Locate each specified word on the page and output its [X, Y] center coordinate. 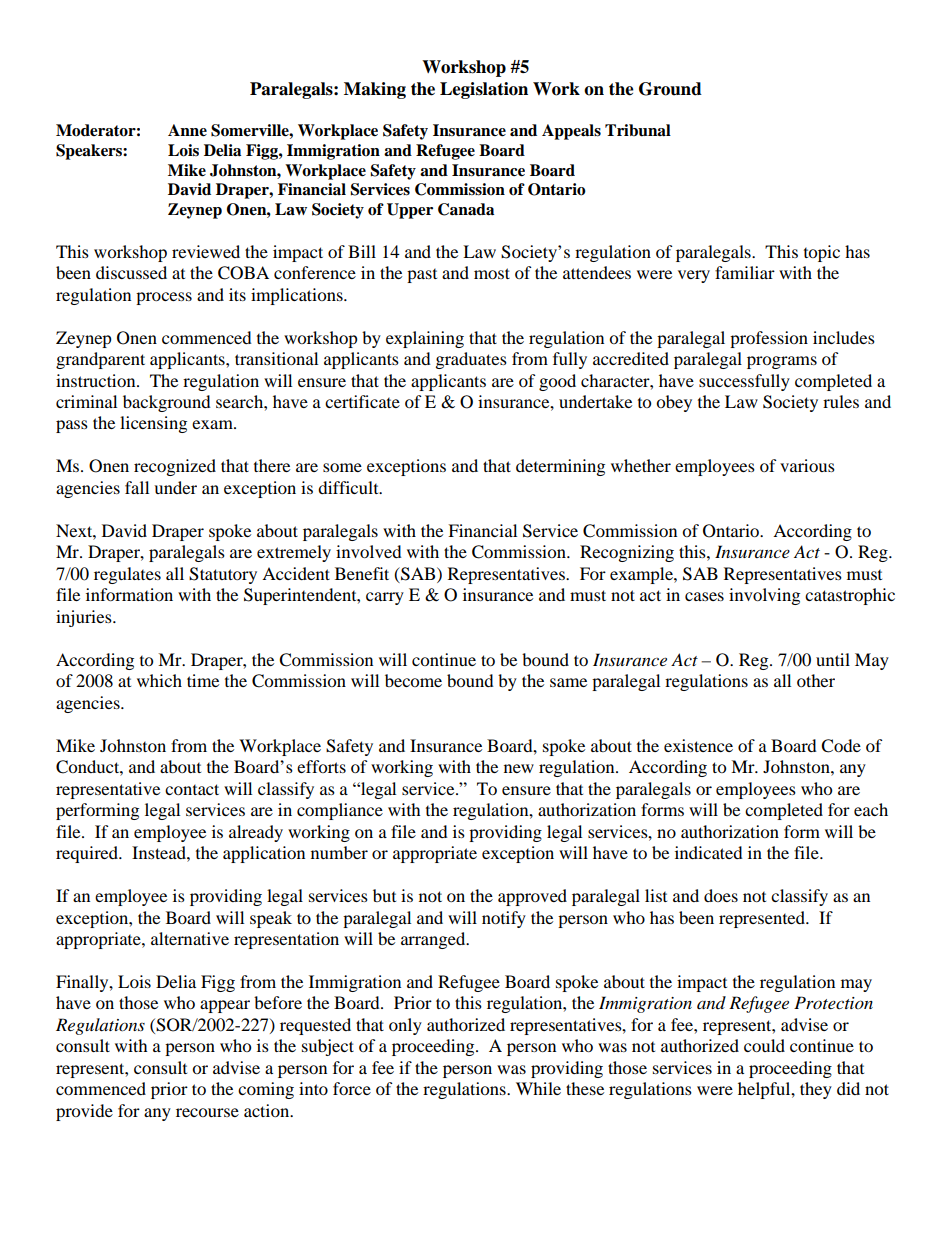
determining [560, 467]
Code [841, 746]
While [538, 1088]
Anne [187, 130]
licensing [153, 424]
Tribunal [638, 130]
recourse [207, 1112]
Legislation [484, 90]
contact [192, 789]
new [519, 768]
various [807, 465]
